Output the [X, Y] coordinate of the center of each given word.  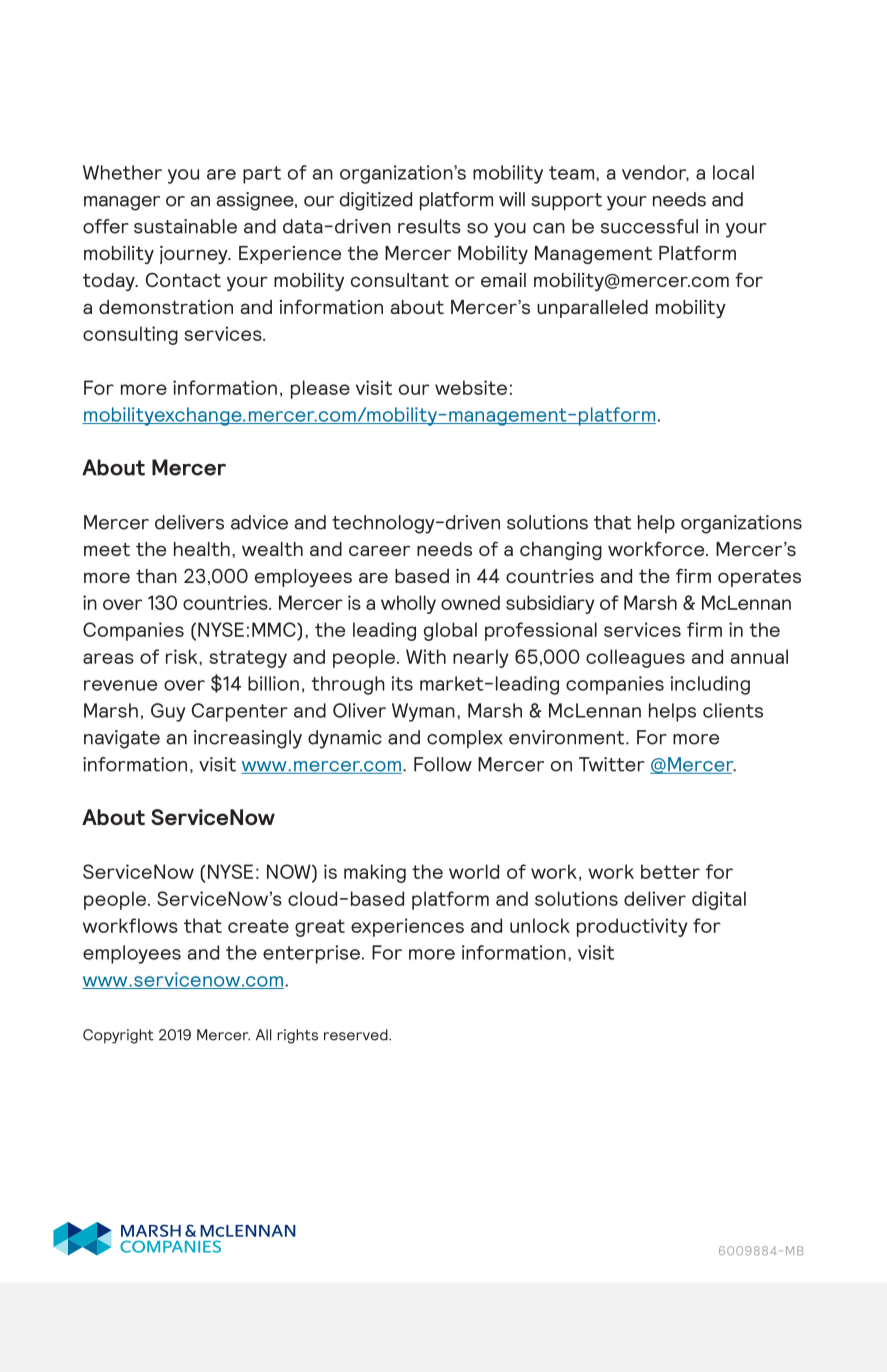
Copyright [118, 1036]
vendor [655, 173]
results [429, 226]
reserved [357, 1035]
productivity [632, 927]
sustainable [185, 226]
